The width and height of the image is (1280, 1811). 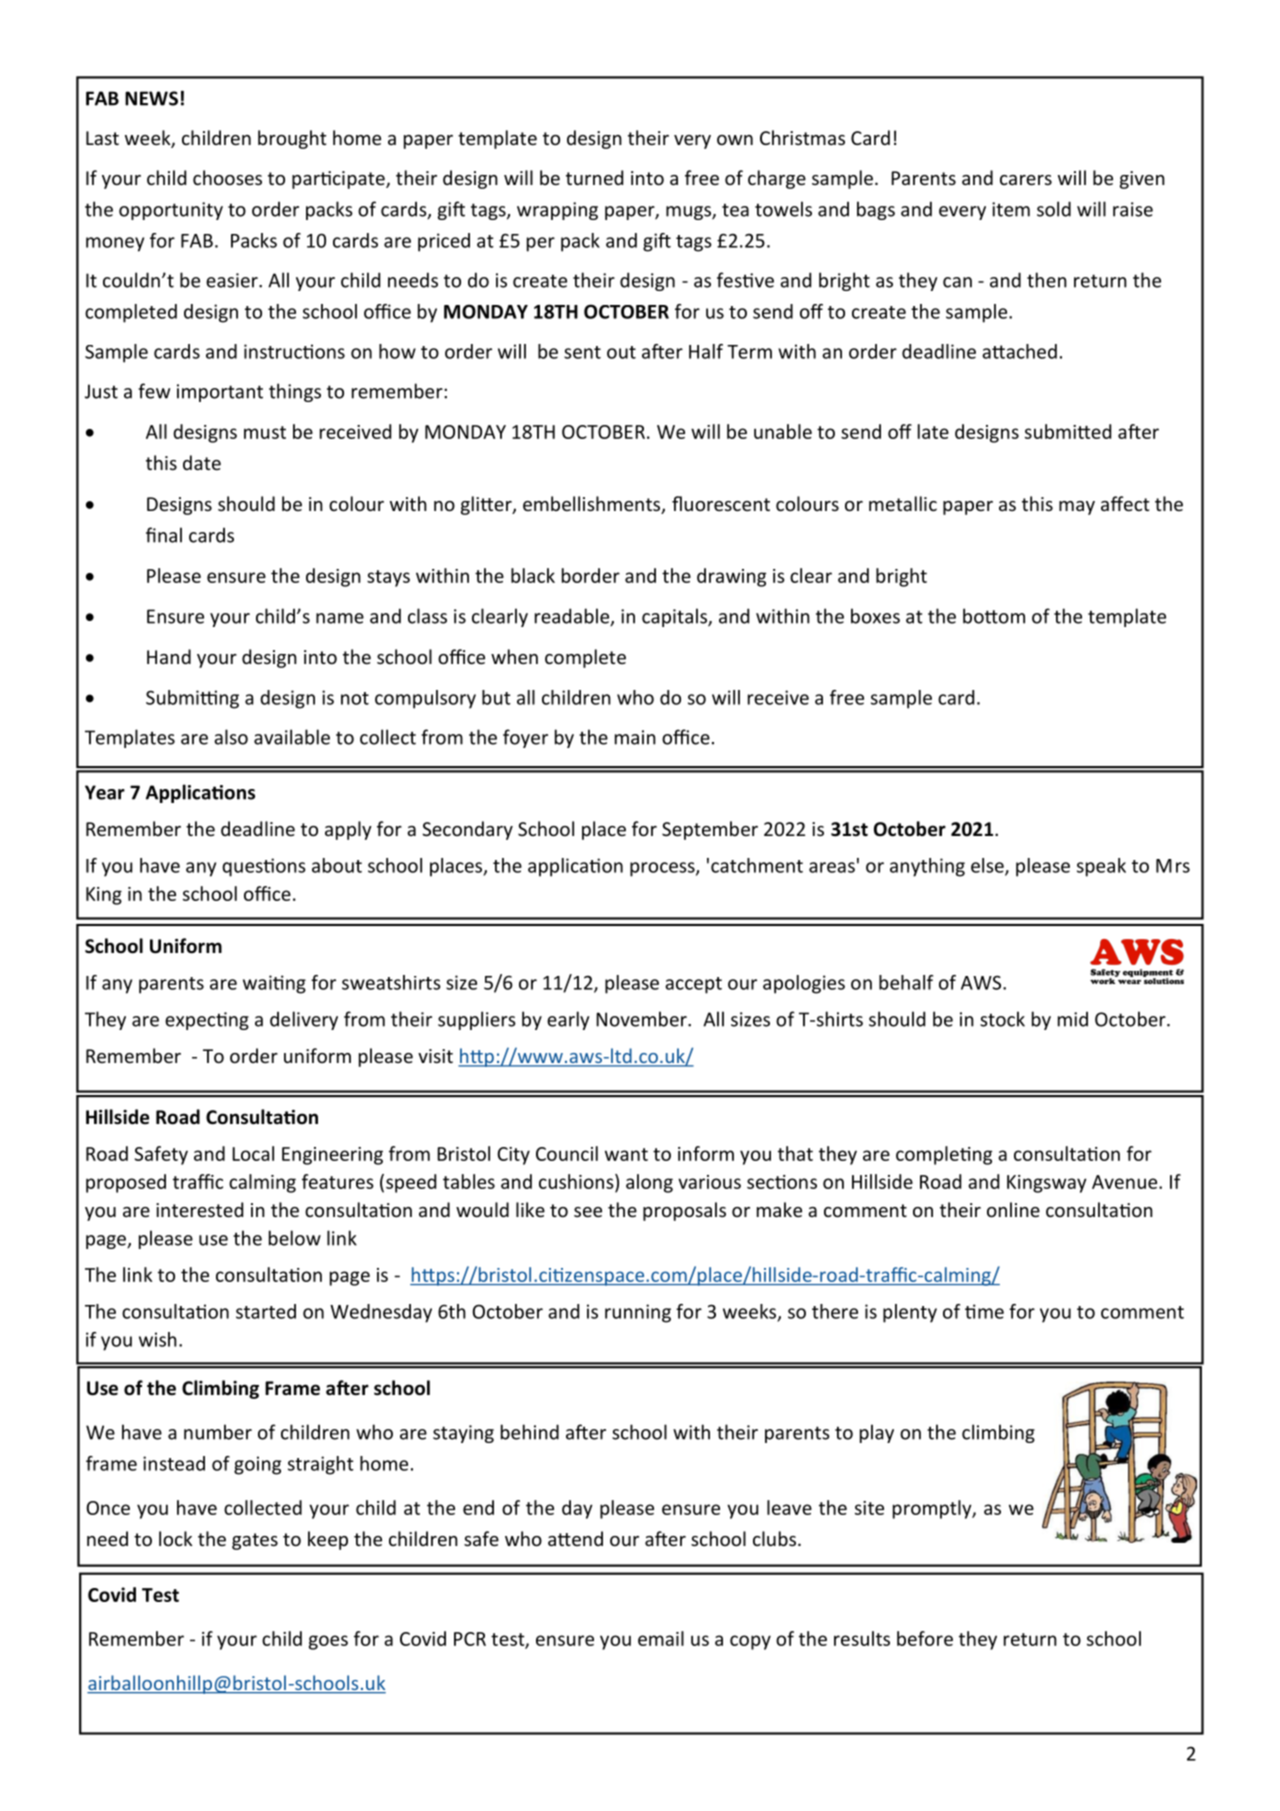 What do you see at coordinates (255, 1541) in the image?
I see `gates` at bounding box center [255, 1541].
